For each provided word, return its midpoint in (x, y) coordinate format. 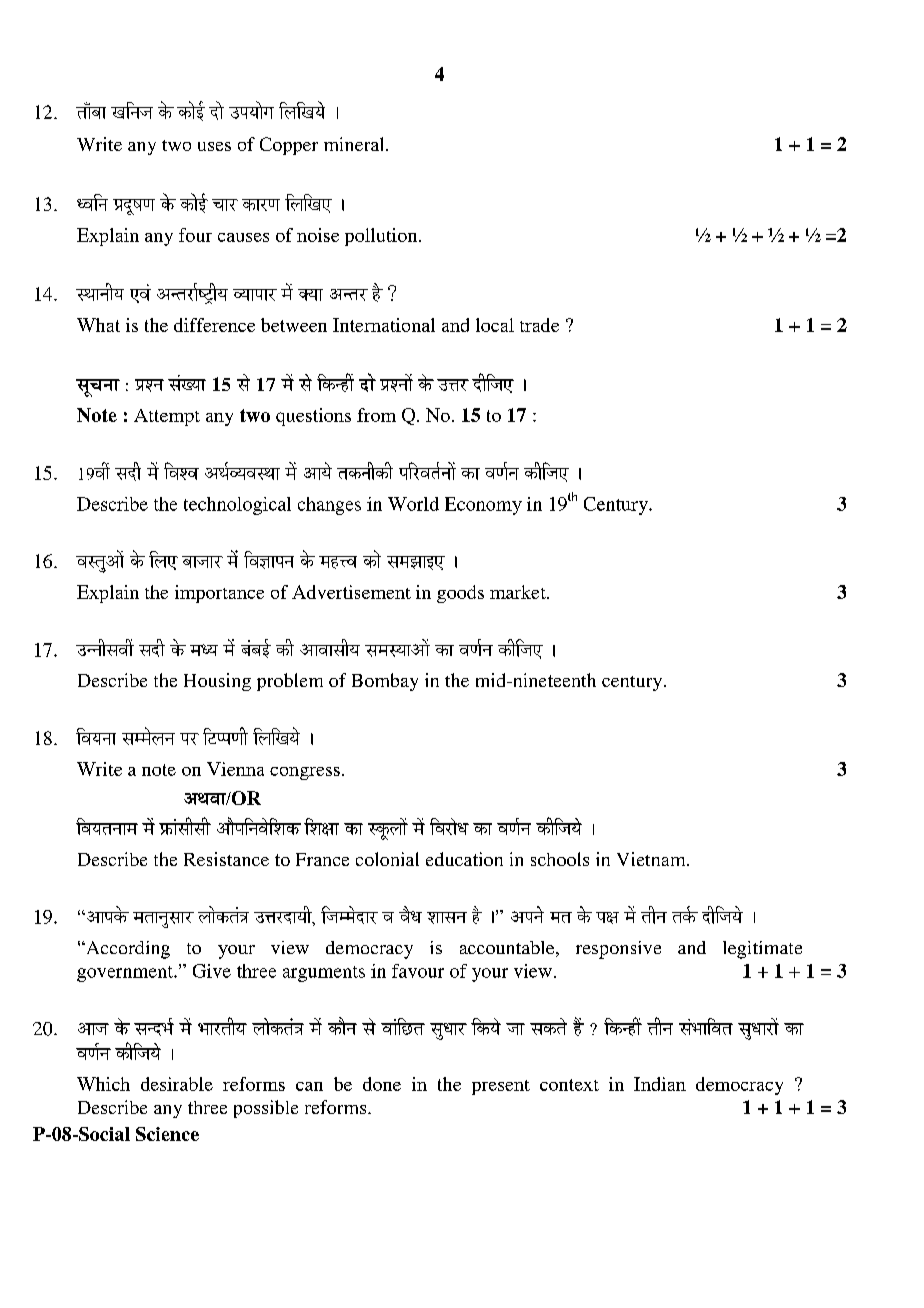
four (195, 235)
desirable (177, 1084)
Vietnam (652, 859)
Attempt (167, 417)
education (464, 859)
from (376, 415)
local (495, 325)
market (519, 592)
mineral (355, 144)
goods (460, 594)
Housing (217, 682)
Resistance (226, 859)
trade (539, 325)
